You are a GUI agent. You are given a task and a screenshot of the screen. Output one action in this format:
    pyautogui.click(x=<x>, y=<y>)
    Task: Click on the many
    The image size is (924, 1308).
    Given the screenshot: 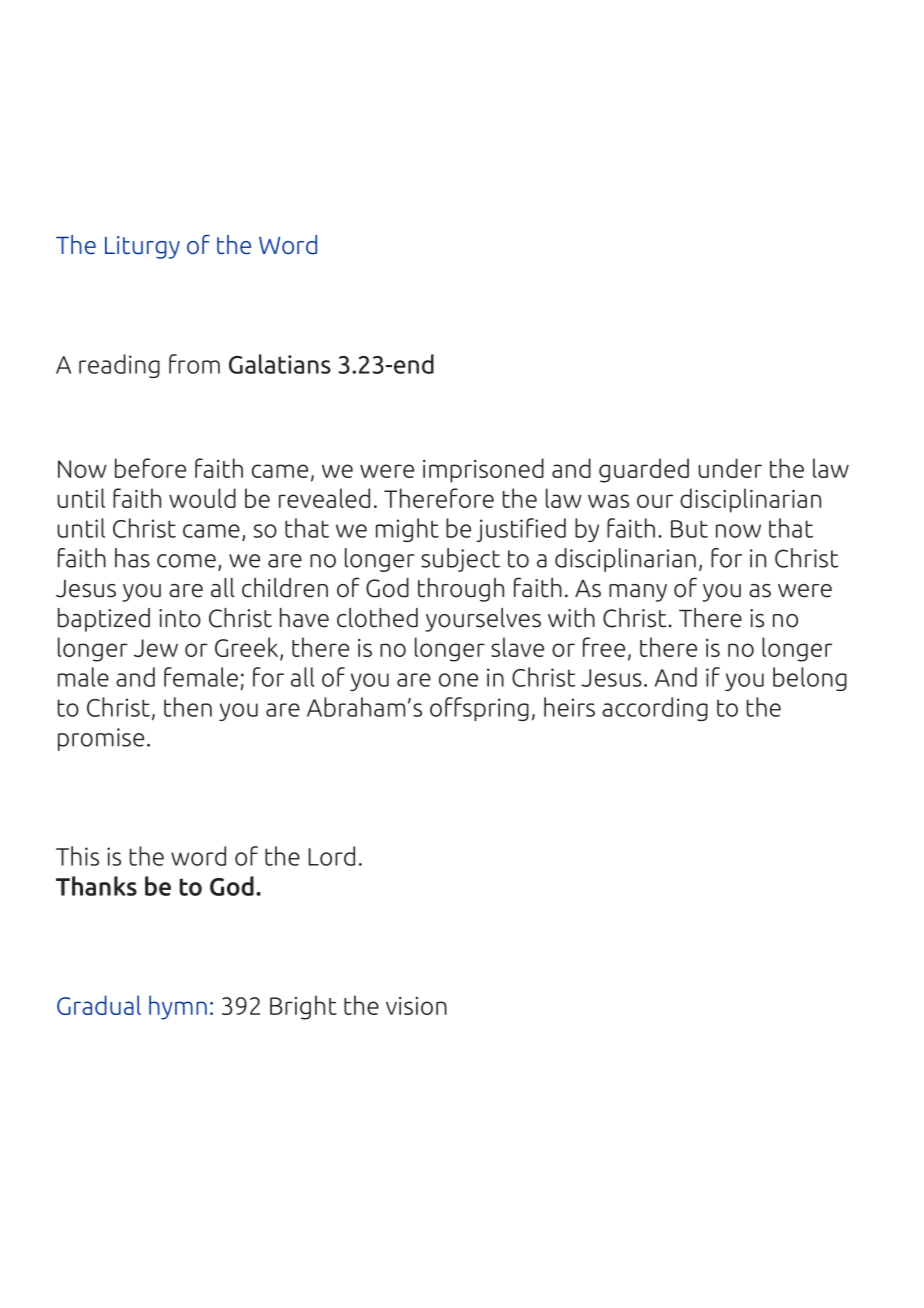 What is the action you would take?
    pyautogui.click(x=638, y=593)
